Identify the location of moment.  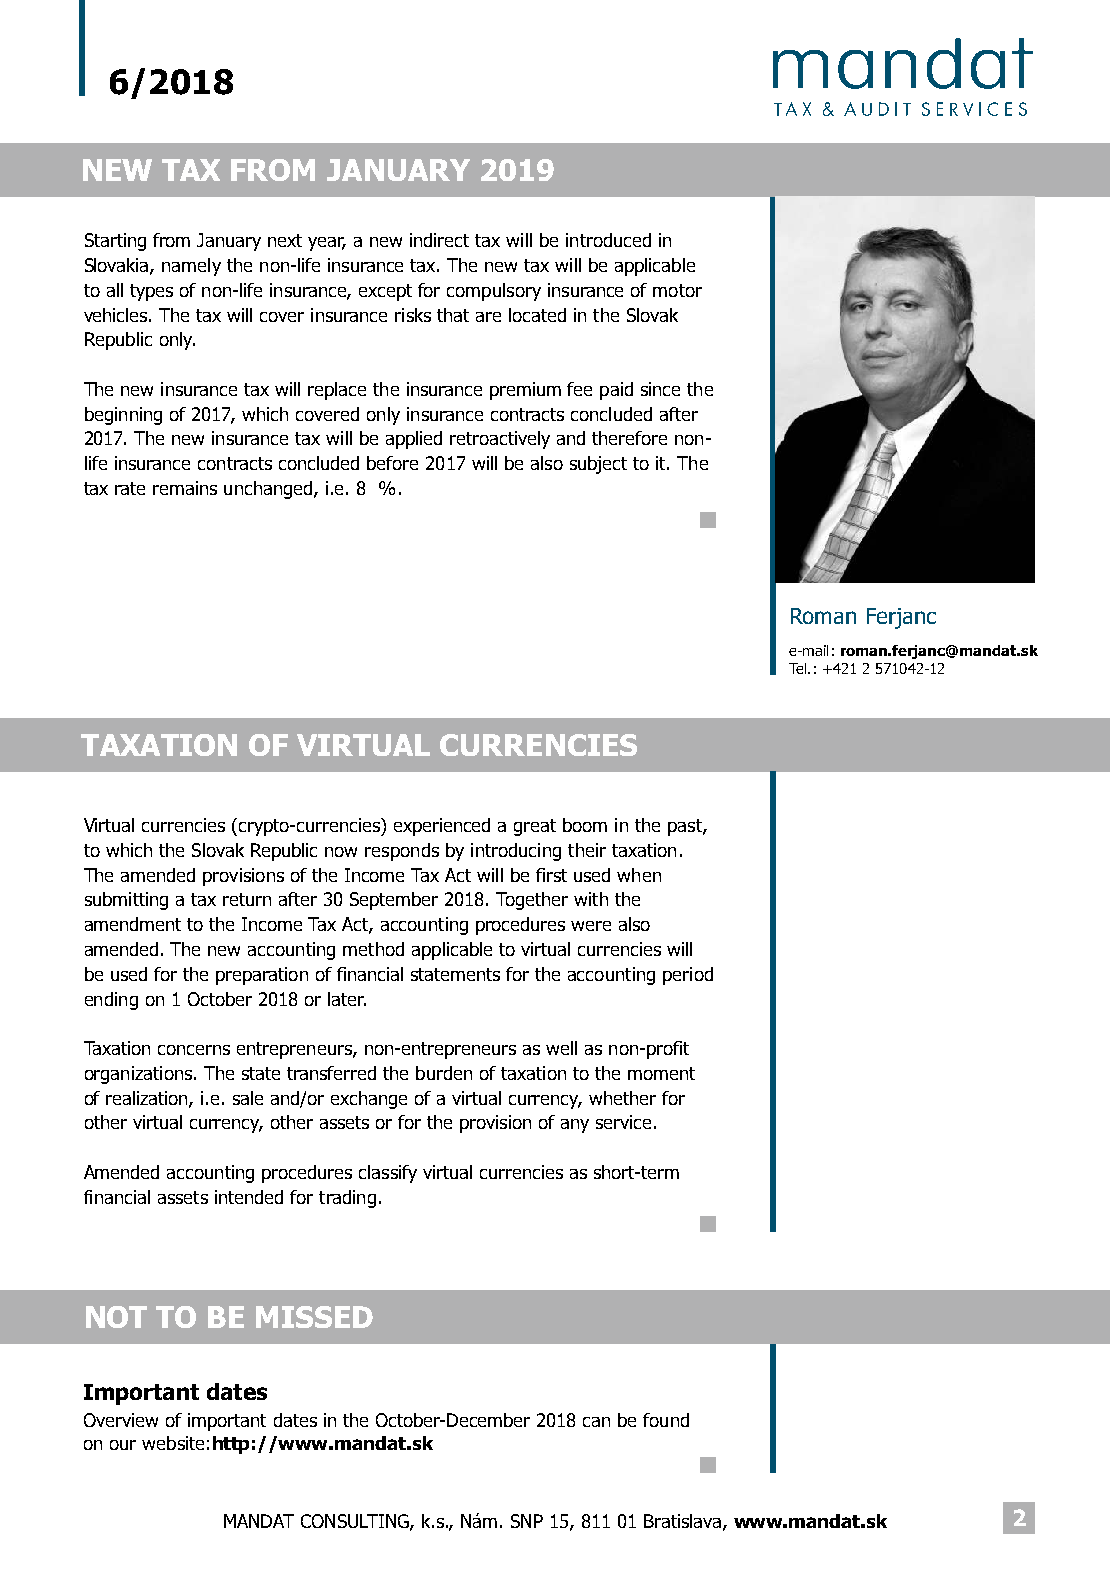
(661, 1073).
